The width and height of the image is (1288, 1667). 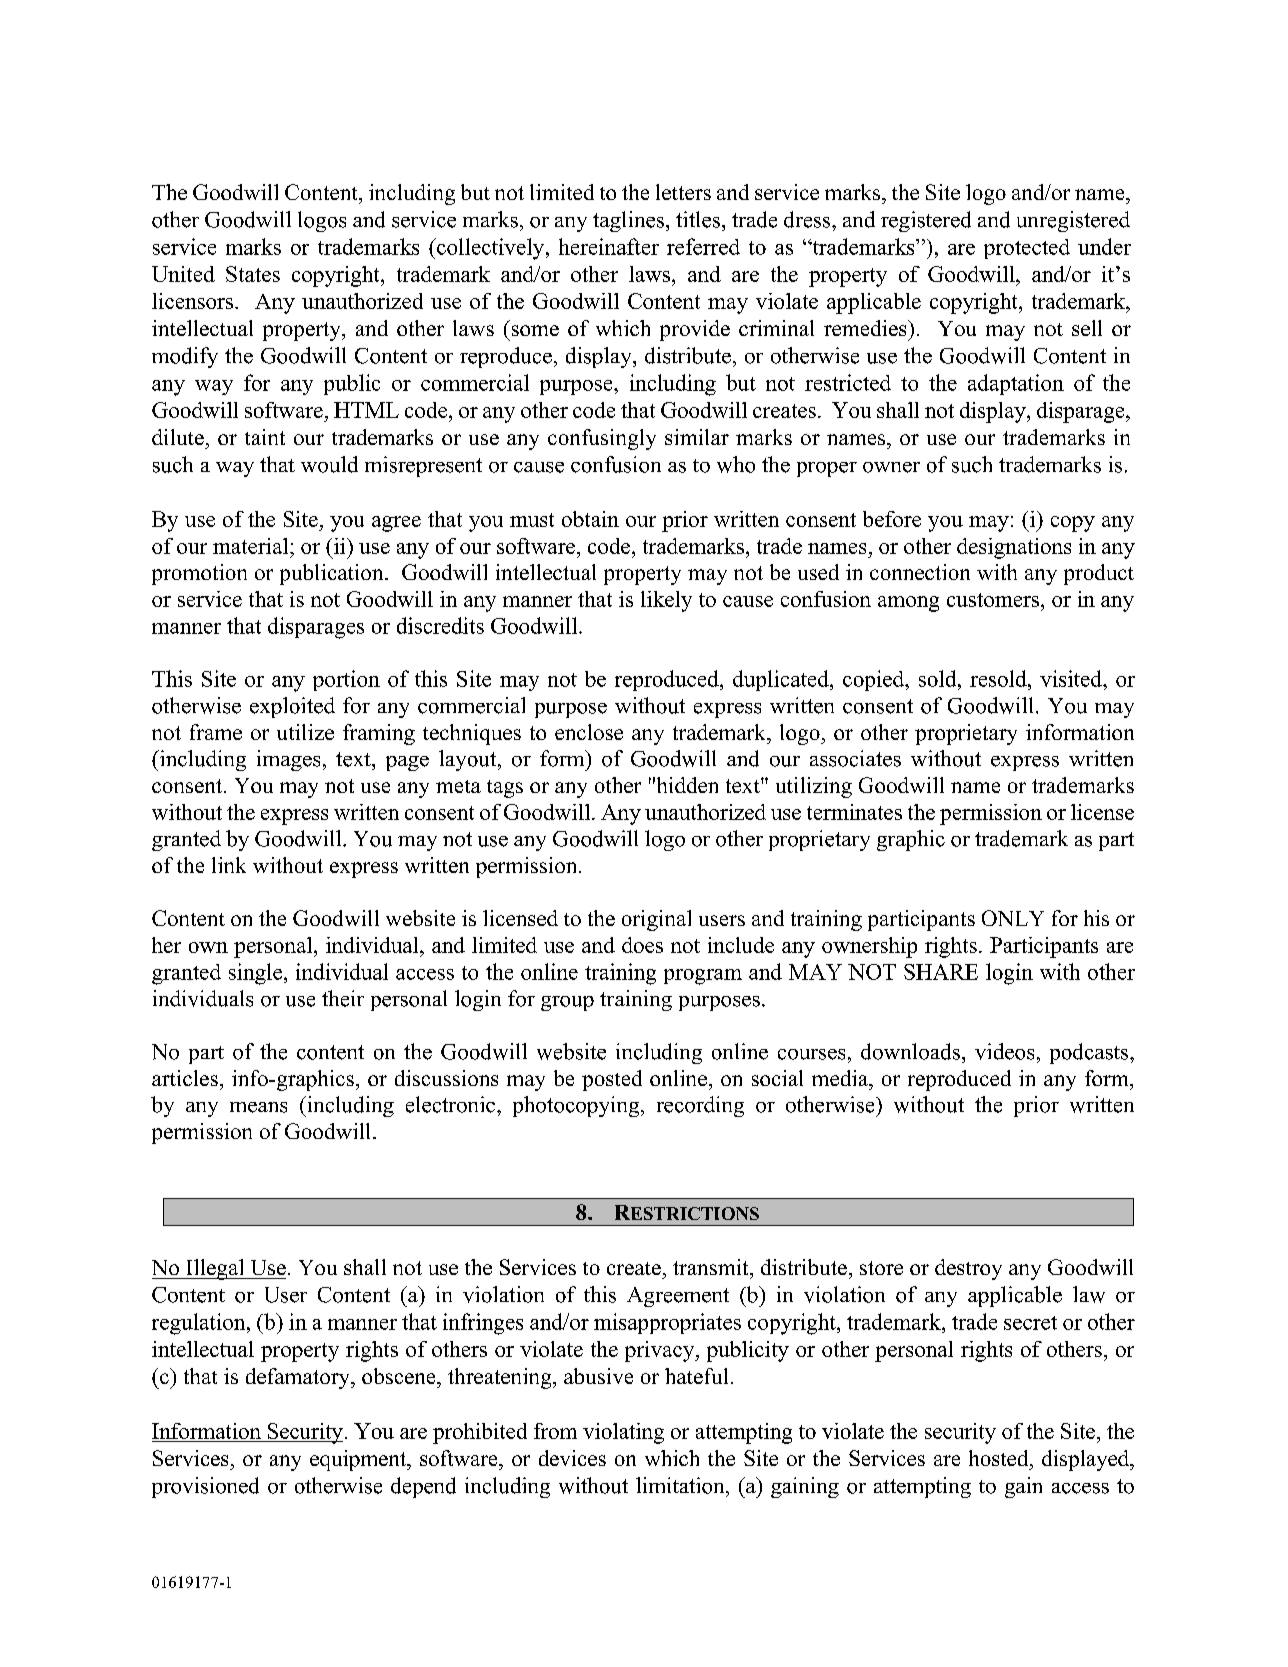 What do you see at coordinates (252, 546) in the image?
I see `material` at bounding box center [252, 546].
